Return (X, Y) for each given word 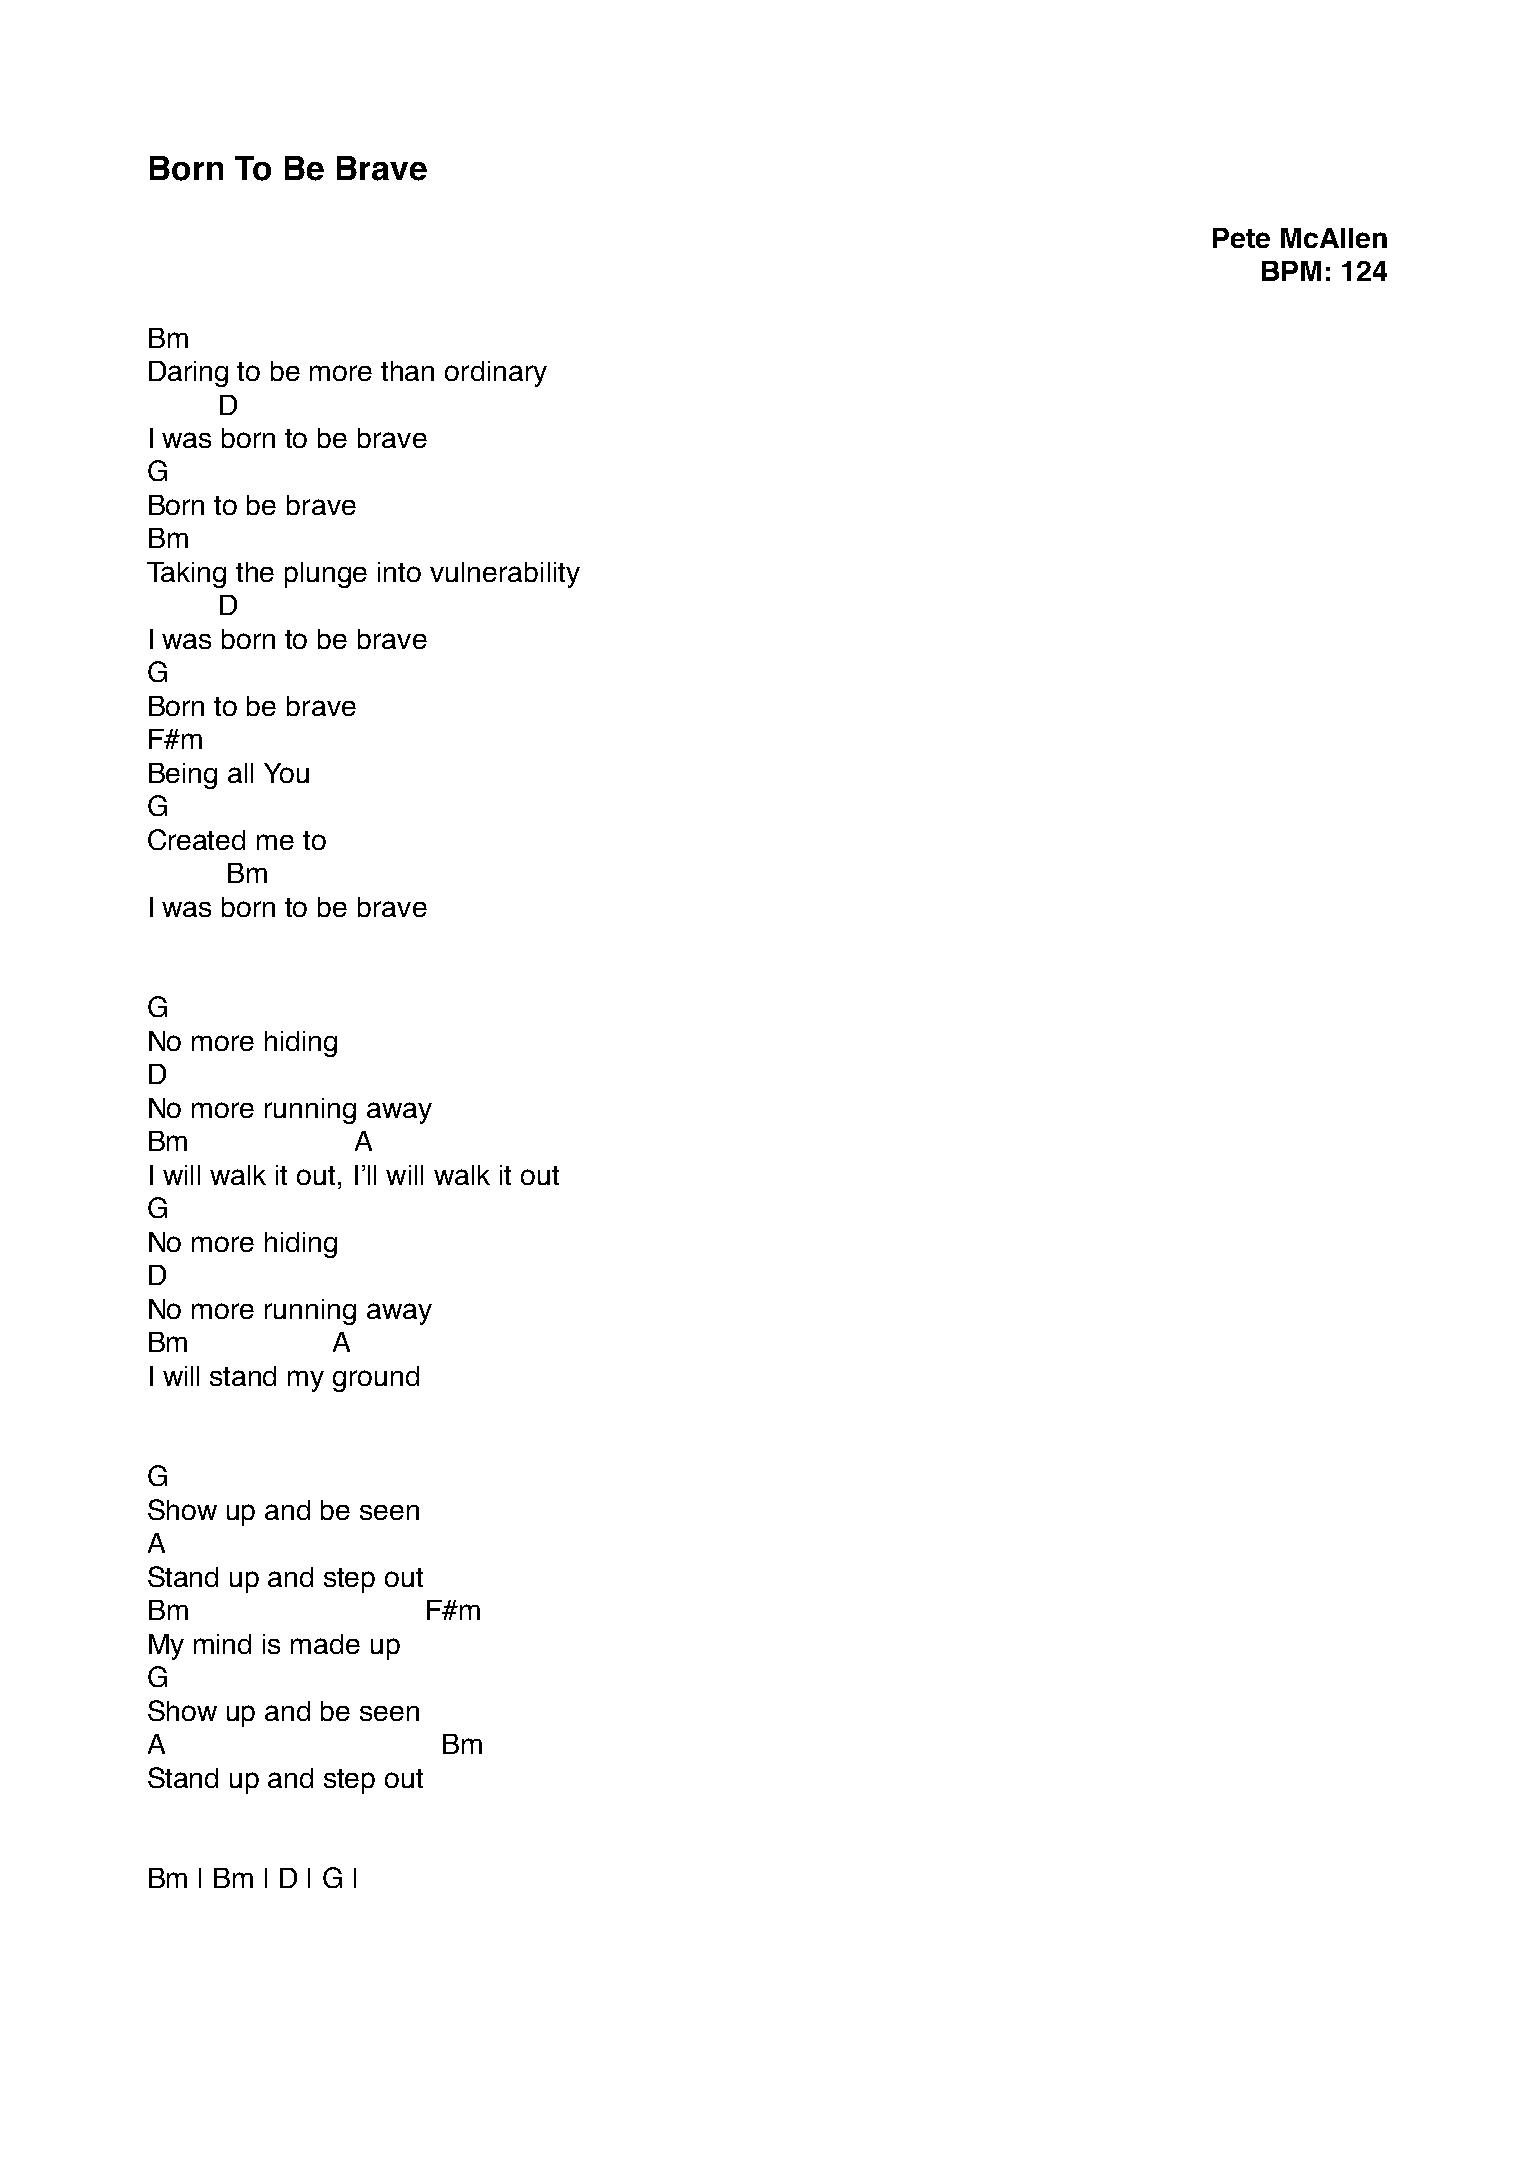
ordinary (496, 374)
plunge (326, 575)
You (286, 773)
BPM (1291, 271)
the (255, 572)
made (325, 1644)
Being (183, 776)
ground (376, 1379)
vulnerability (505, 575)
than (407, 371)
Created (196, 839)
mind (222, 1644)
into (399, 572)
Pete (1241, 238)
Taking (186, 575)
